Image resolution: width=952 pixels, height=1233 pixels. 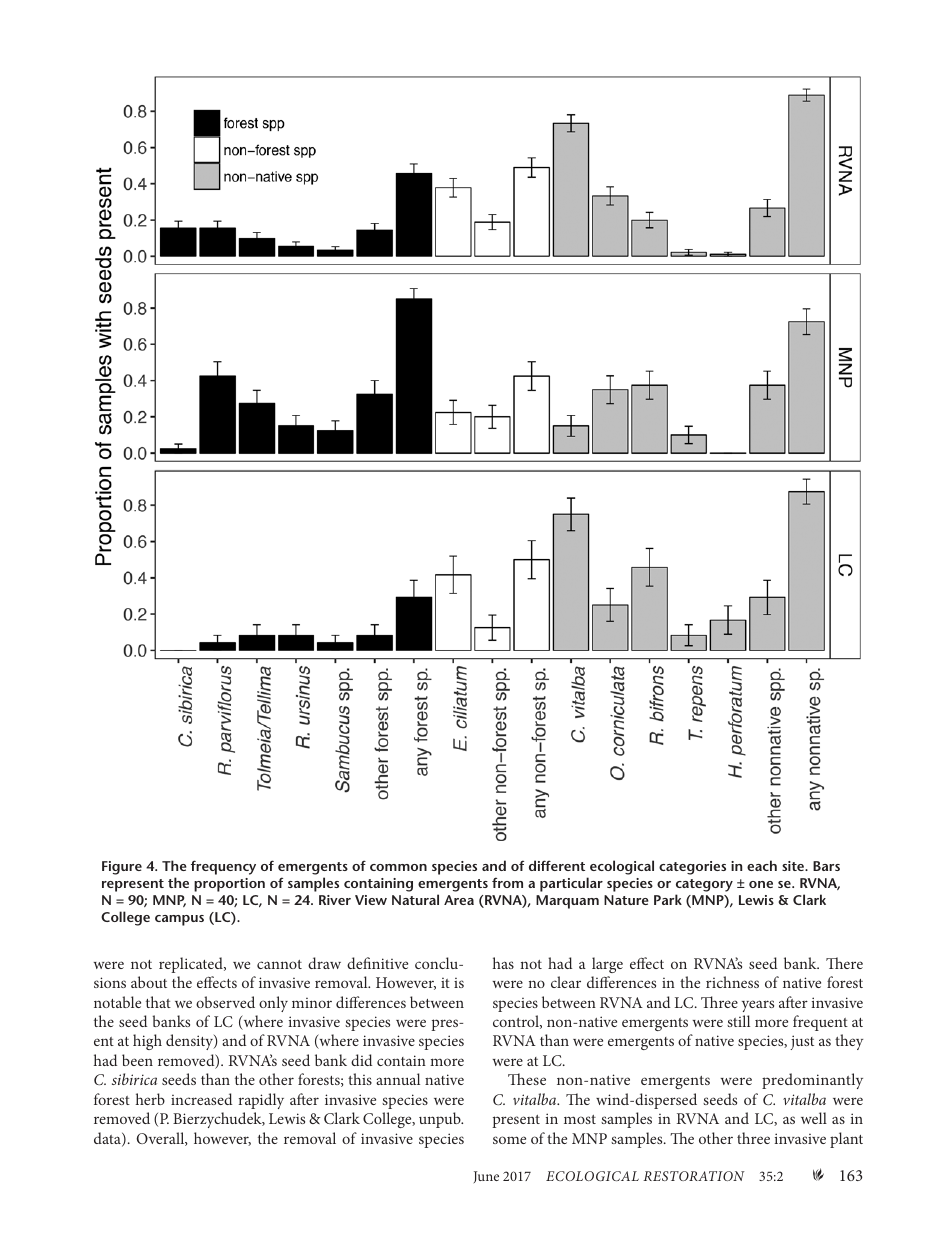 I want to click on replicated, so click(x=192, y=965).
